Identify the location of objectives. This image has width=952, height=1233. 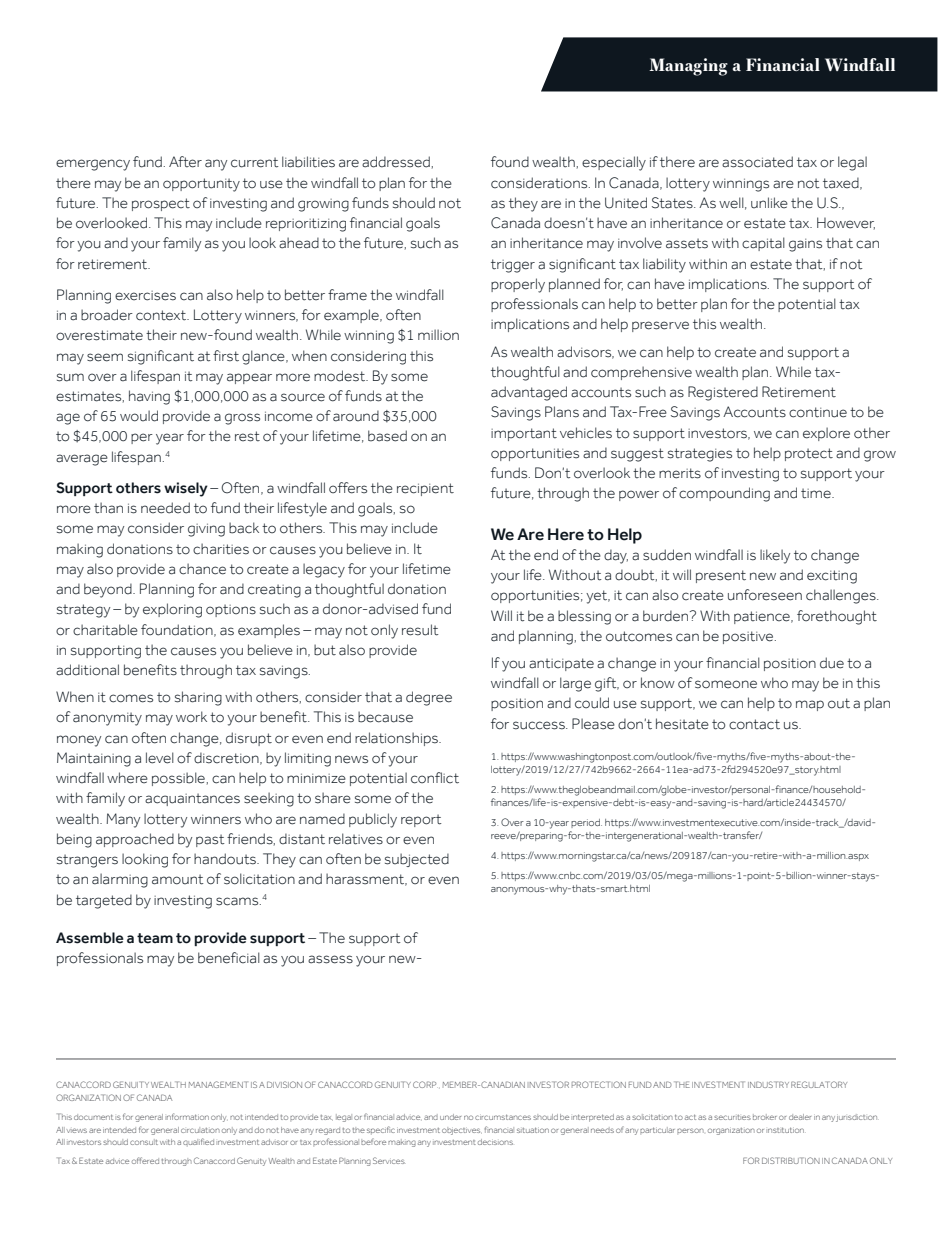
(462, 1131).
